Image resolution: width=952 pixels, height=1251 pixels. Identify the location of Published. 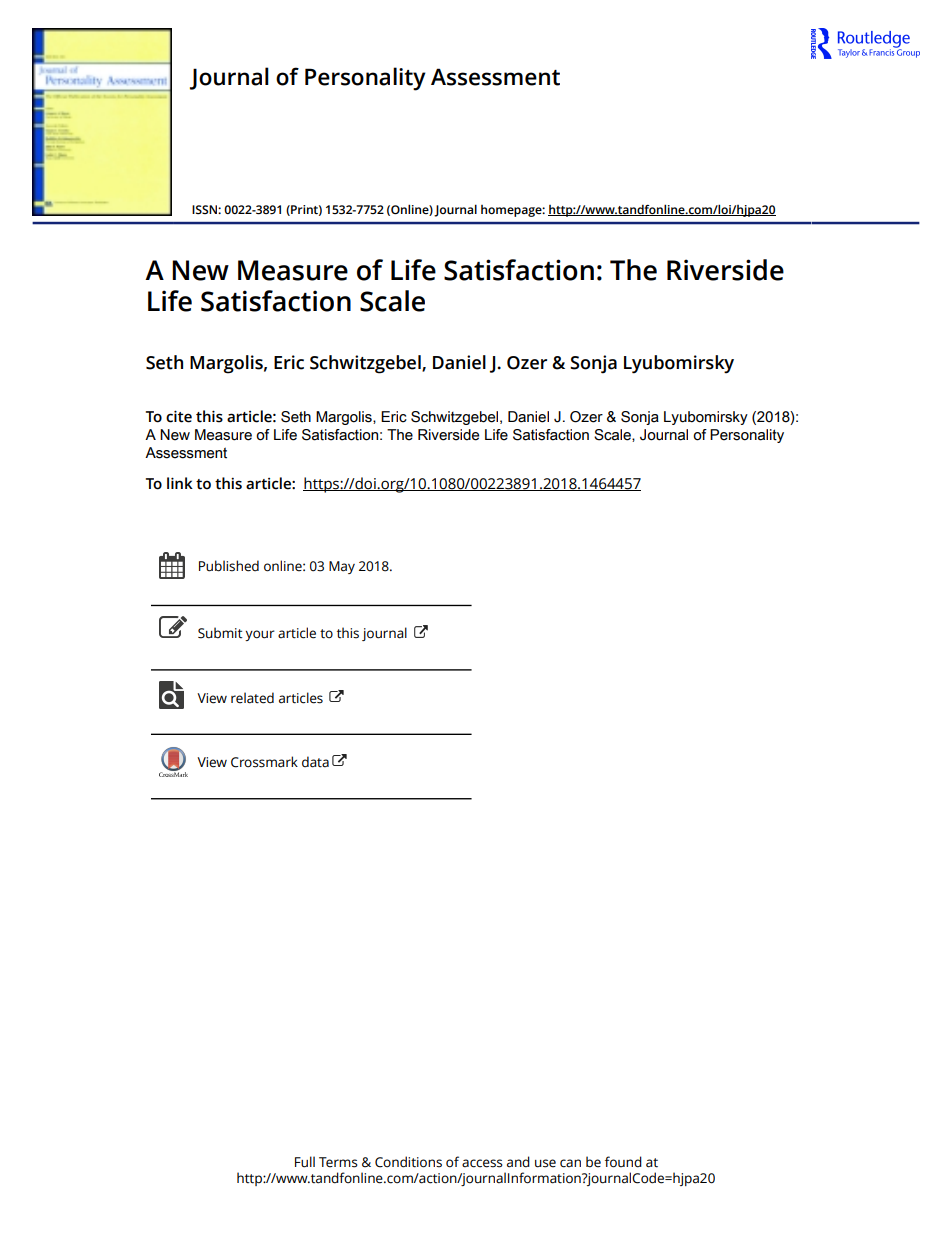
(229, 566).
